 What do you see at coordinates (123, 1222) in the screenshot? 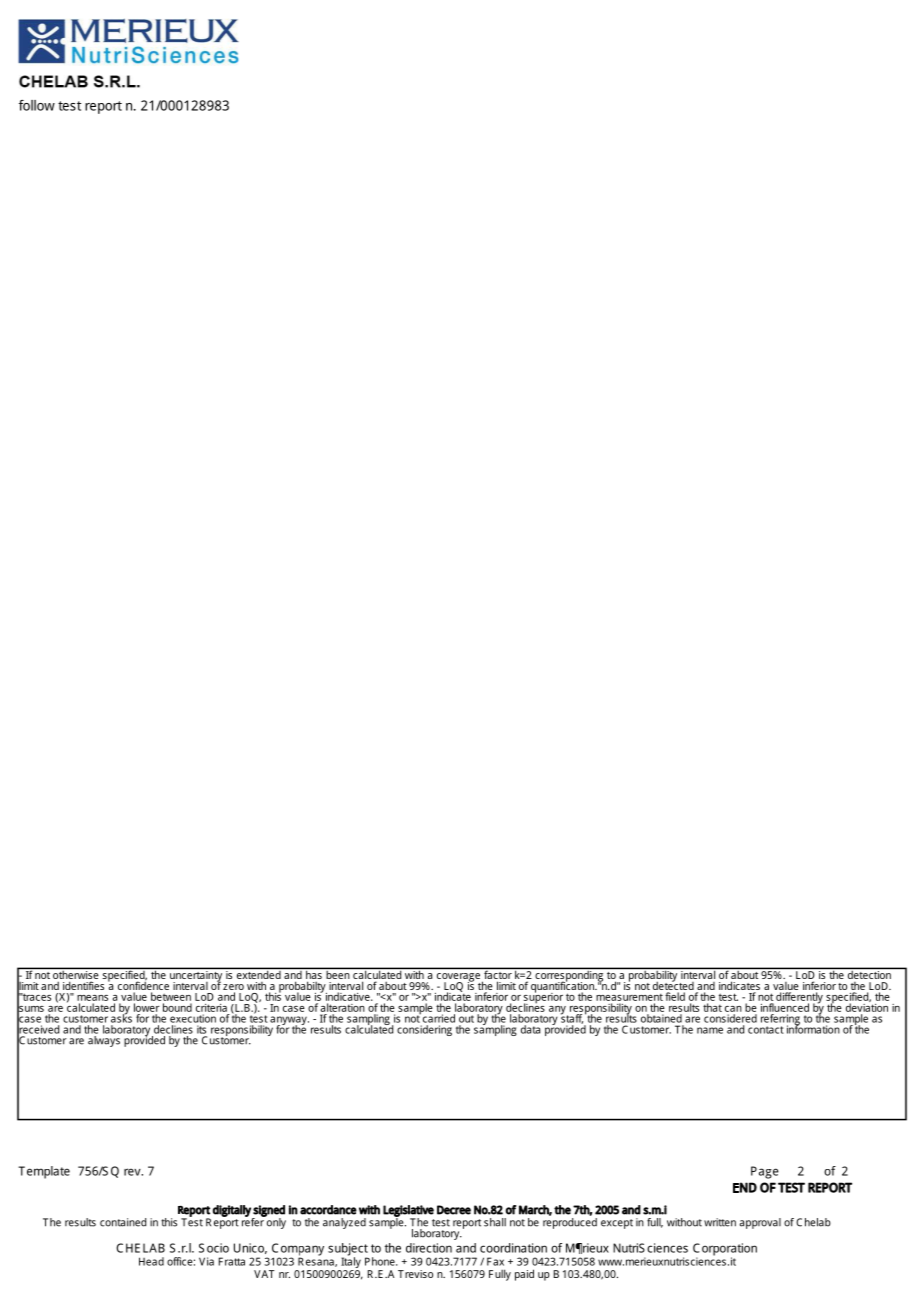
I see `contained` at bounding box center [123, 1222].
